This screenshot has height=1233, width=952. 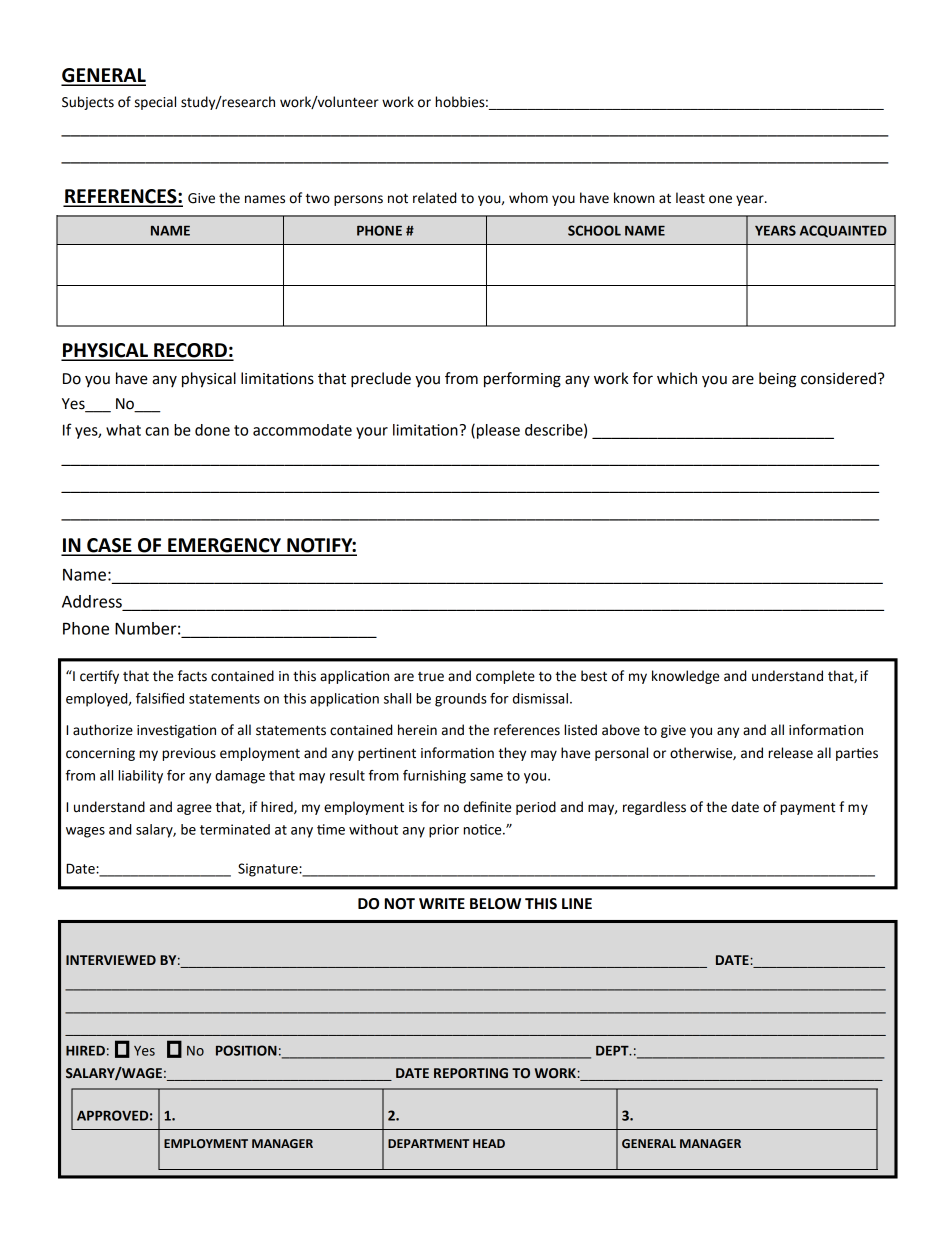 I want to click on knowledge, so click(x=685, y=677).
